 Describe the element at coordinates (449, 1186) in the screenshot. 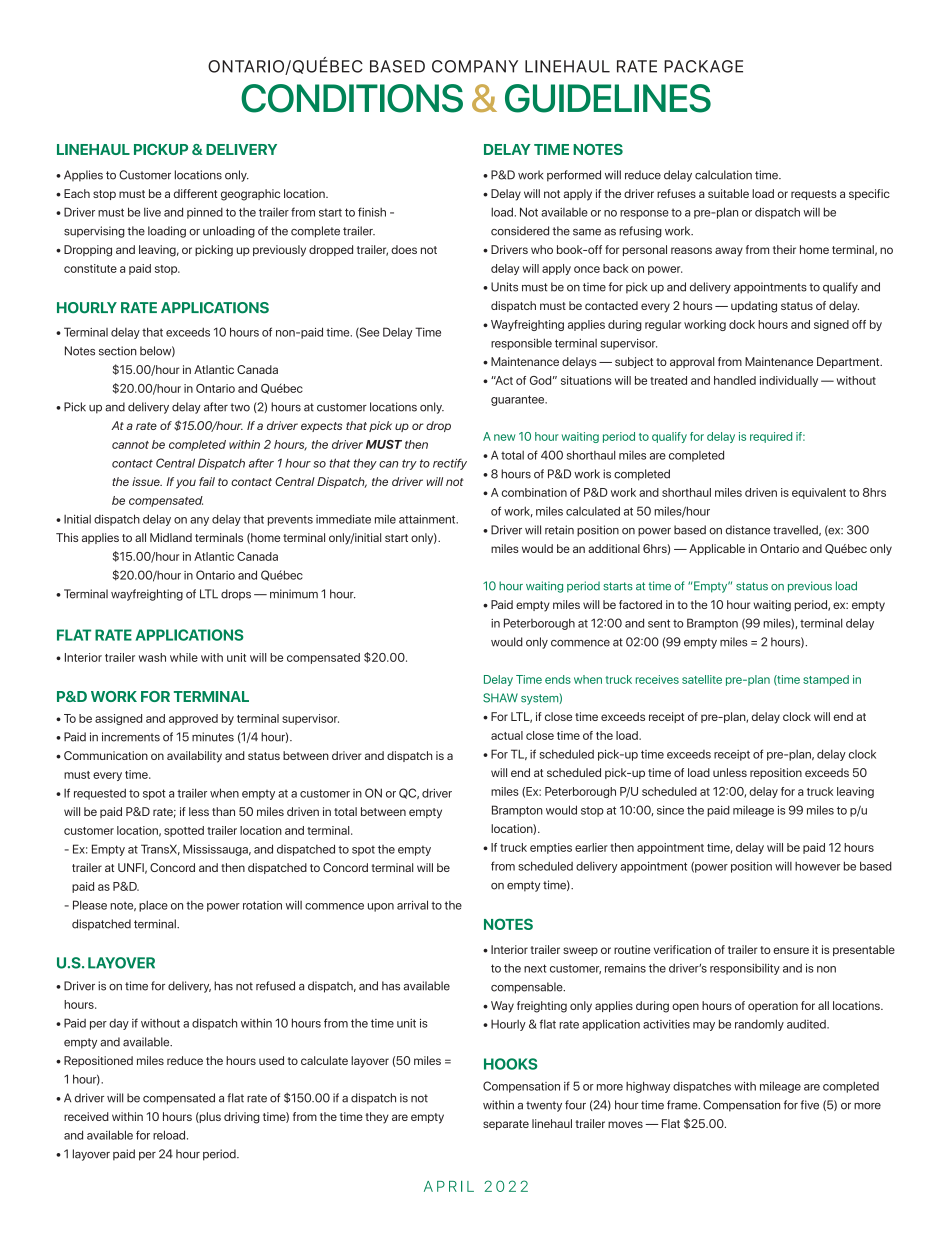

I see `APRIL` at that location.
